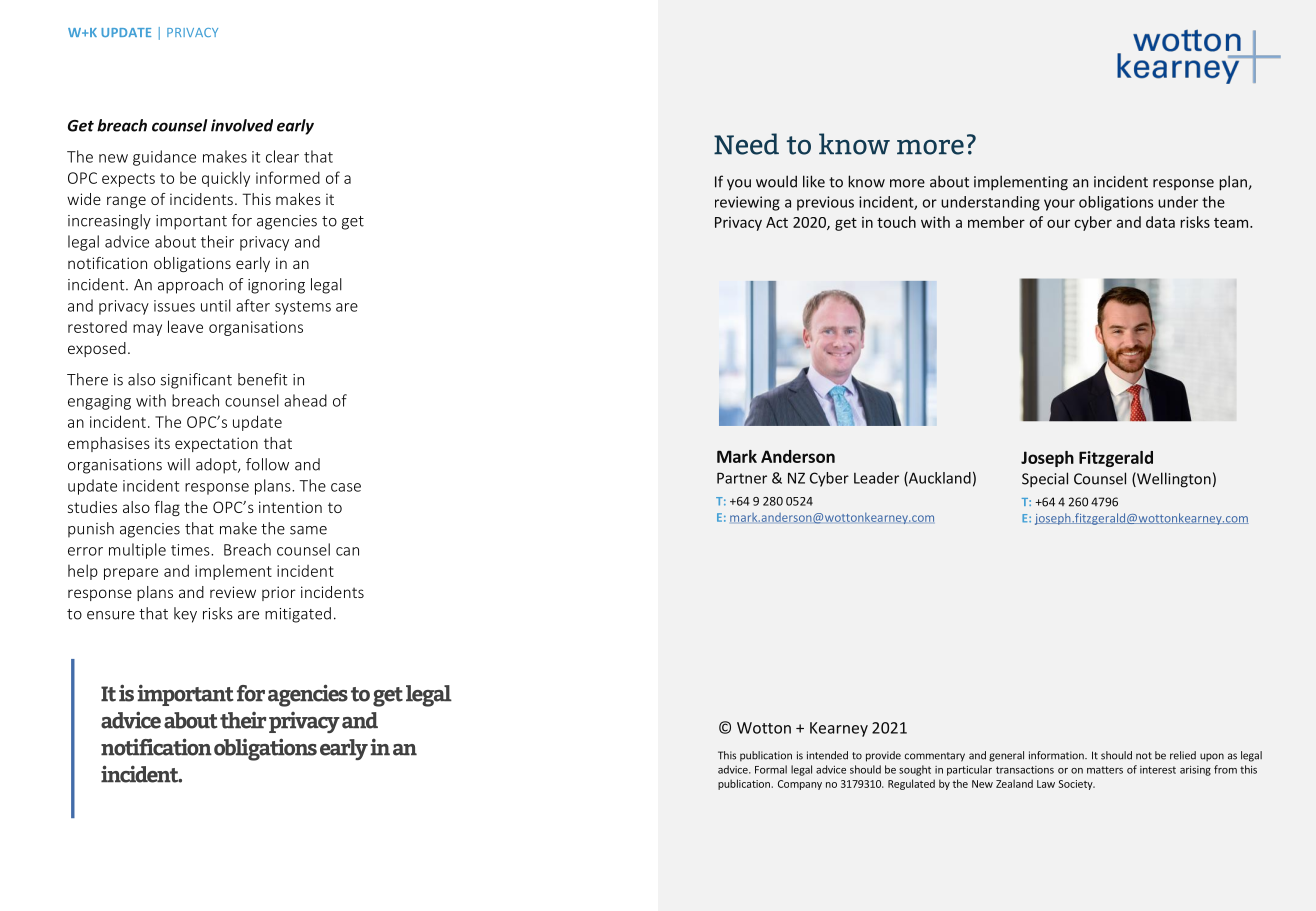 This image has height=911, width=1316. I want to click on Special, so click(1045, 479).
